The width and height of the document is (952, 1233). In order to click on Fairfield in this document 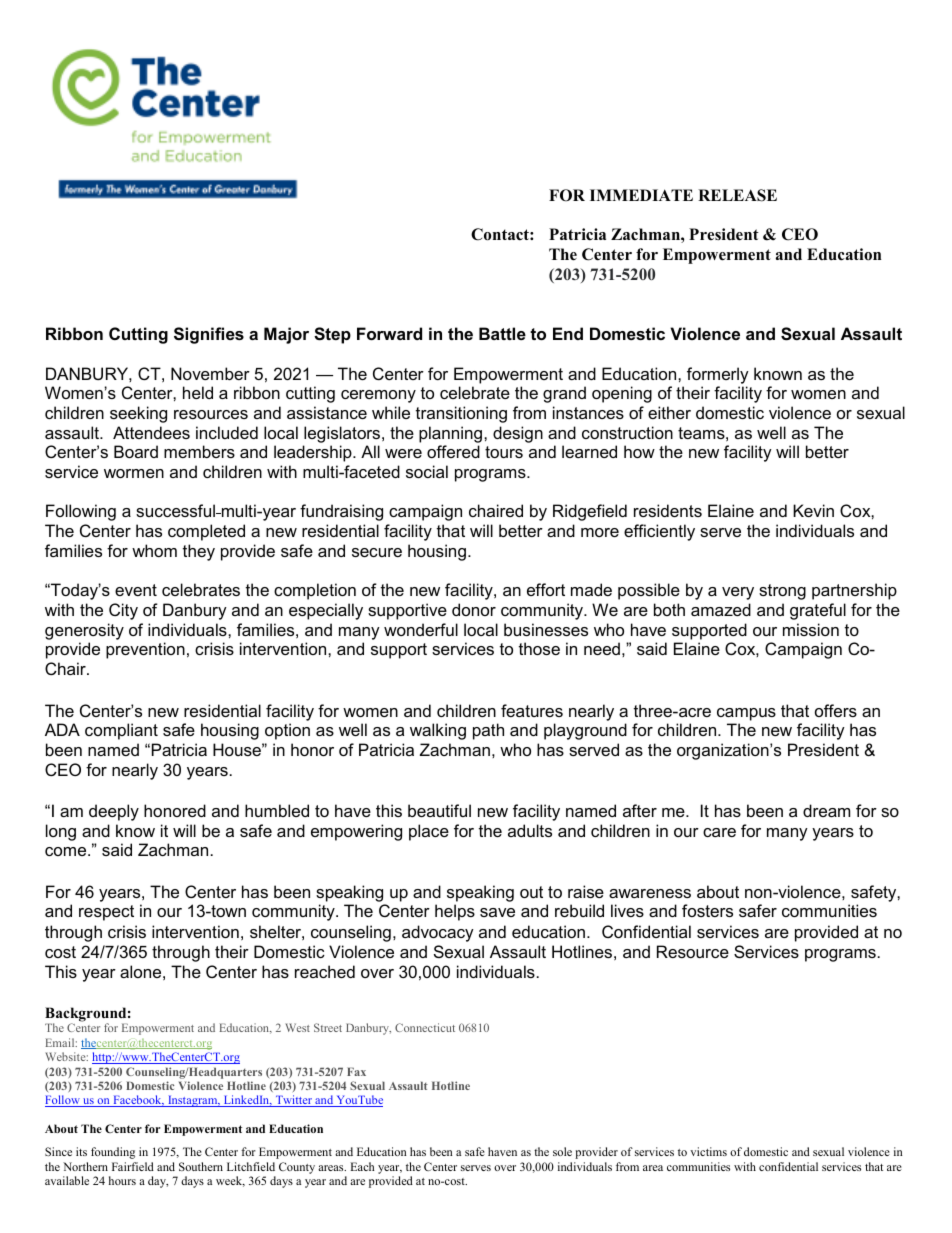, I will do `click(133, 1166)`.
